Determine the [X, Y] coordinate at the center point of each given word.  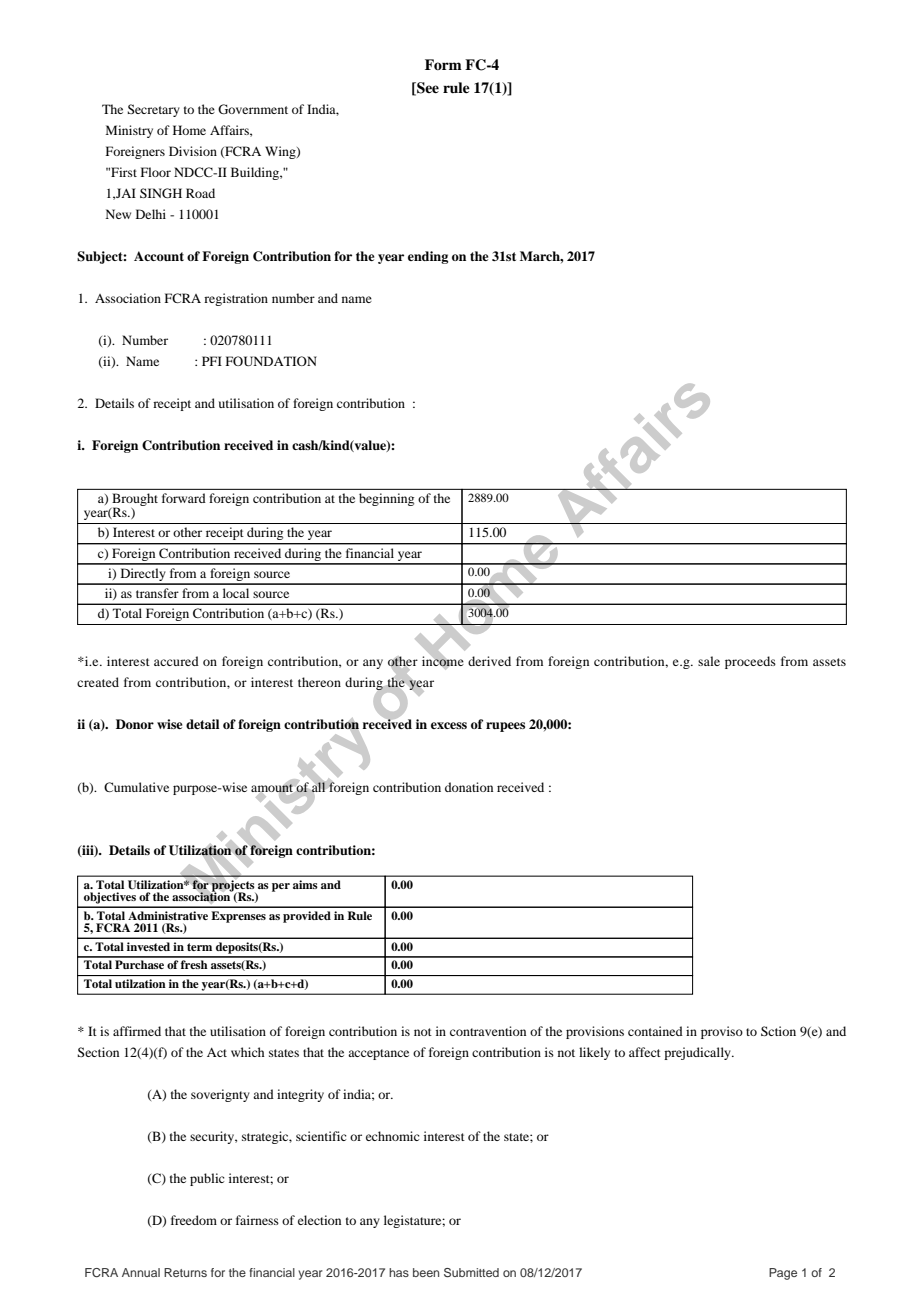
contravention [488, 1031]
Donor [135, 724]
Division [193, 151]
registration [236, 299]
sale [709, 661]
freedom [194, 1220]
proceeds [750, 662]
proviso [722, 1032]
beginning [386, 499]
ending [428, 257]
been [426, 1272]
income [443, 661]
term [199, 947]
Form [443, 64]
